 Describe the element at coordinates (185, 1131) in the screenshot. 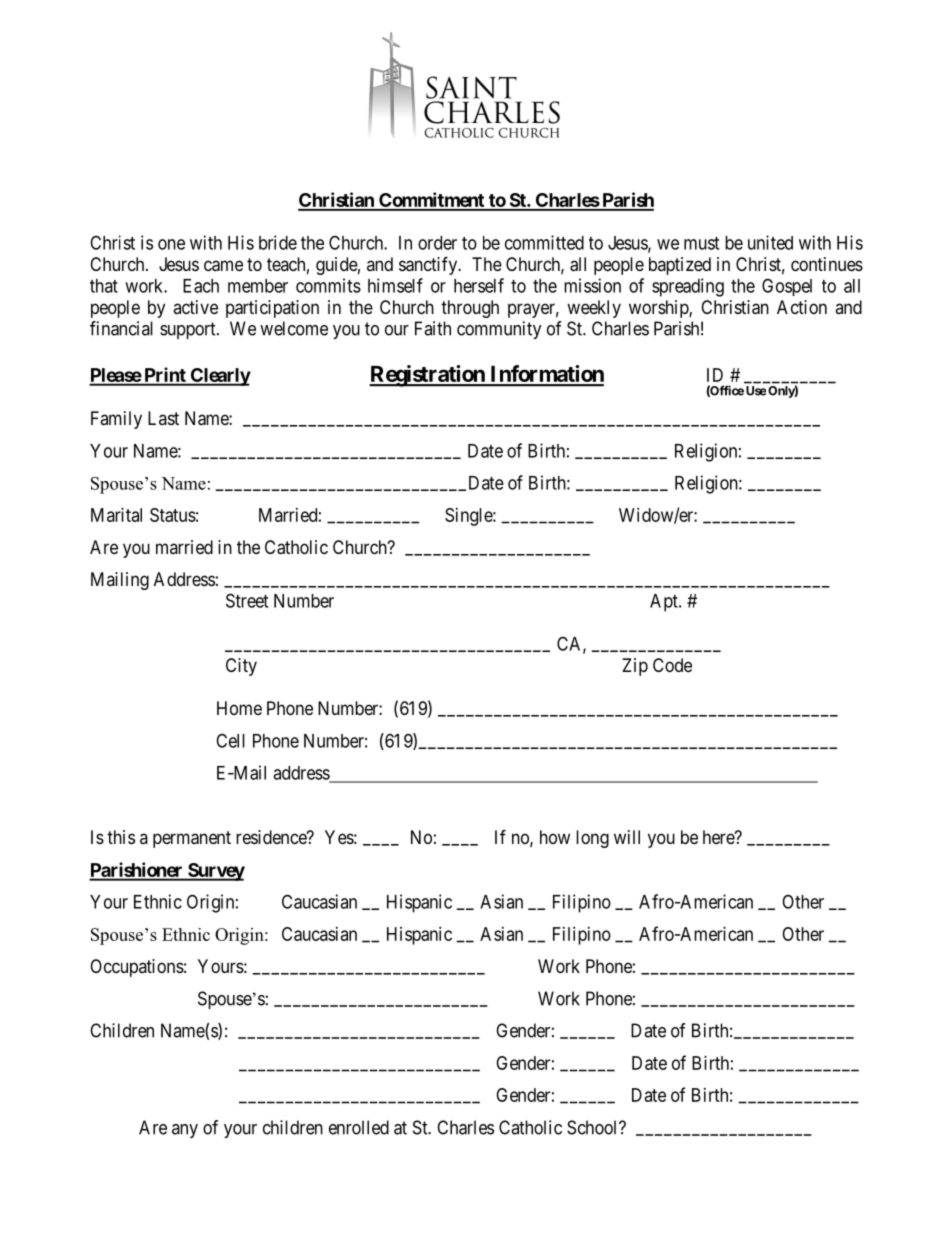

I see `any` at that location.
